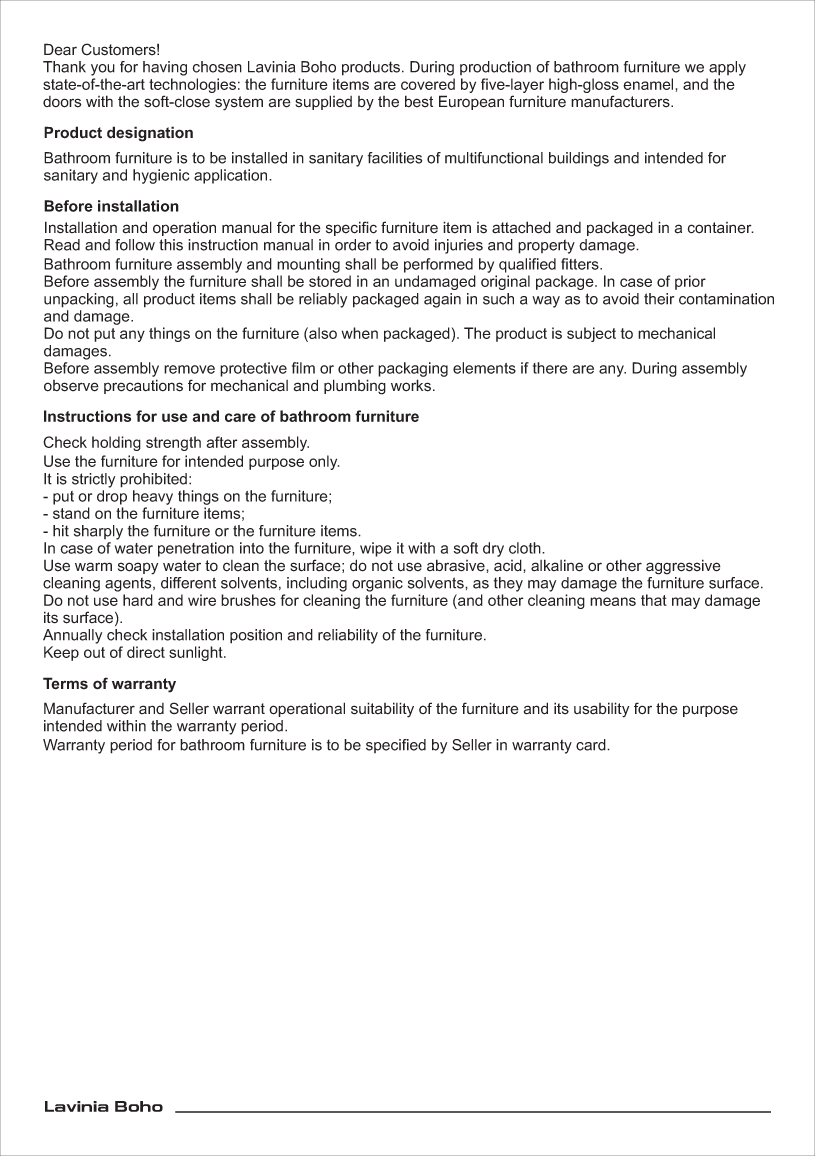  What do you see at coordinates (375, 549) in the page?
I see `wipe` at bounding box center [375, 549].
